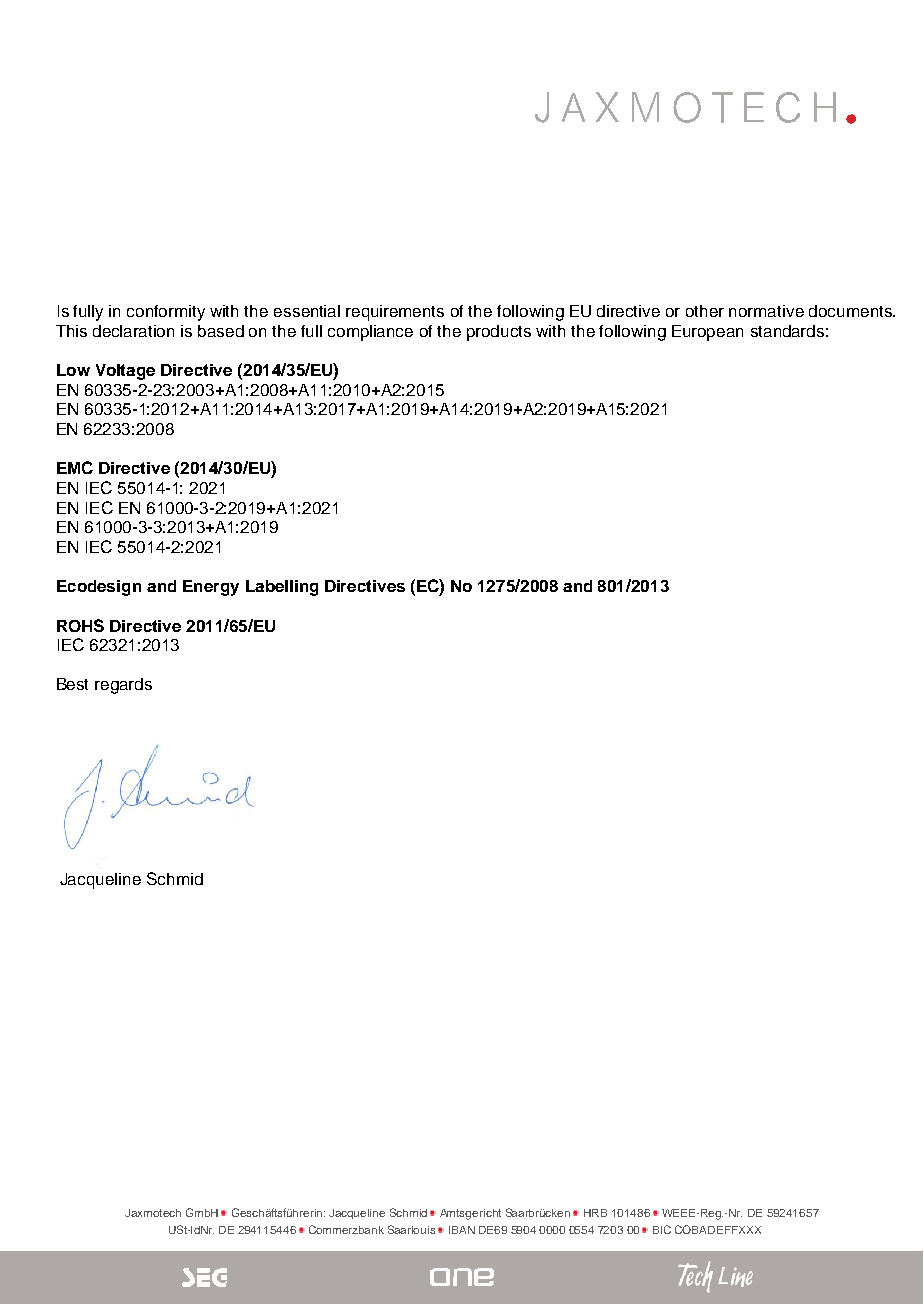  I want to click on Energy, so click(211, 588).
